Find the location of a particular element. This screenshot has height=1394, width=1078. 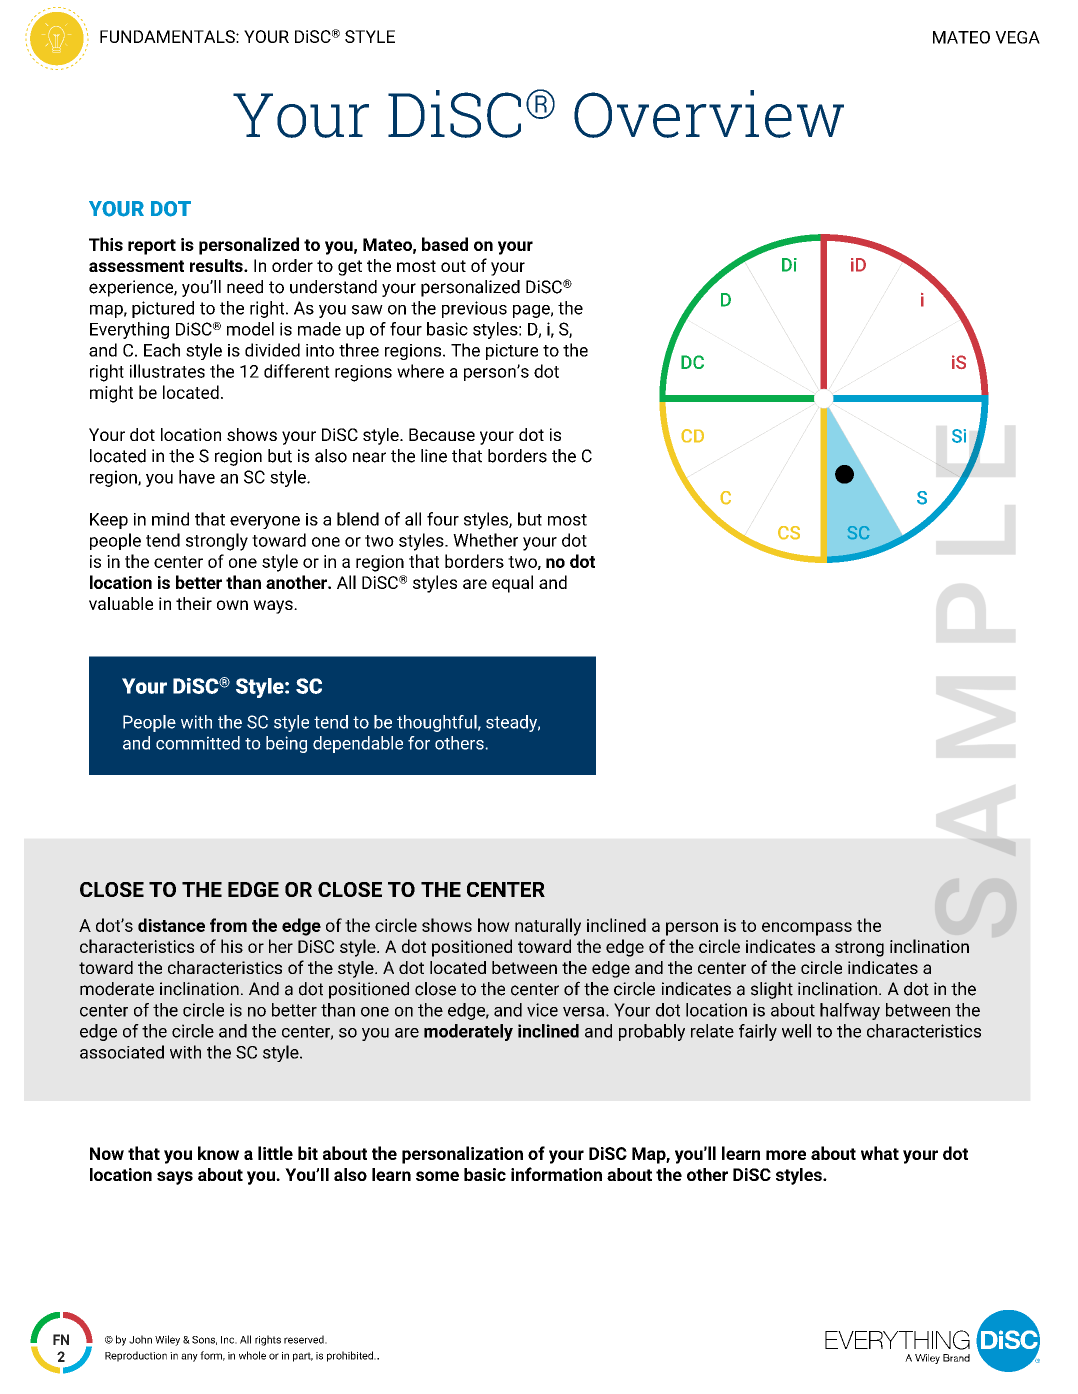

previous is located at coordinates (474, 309).
